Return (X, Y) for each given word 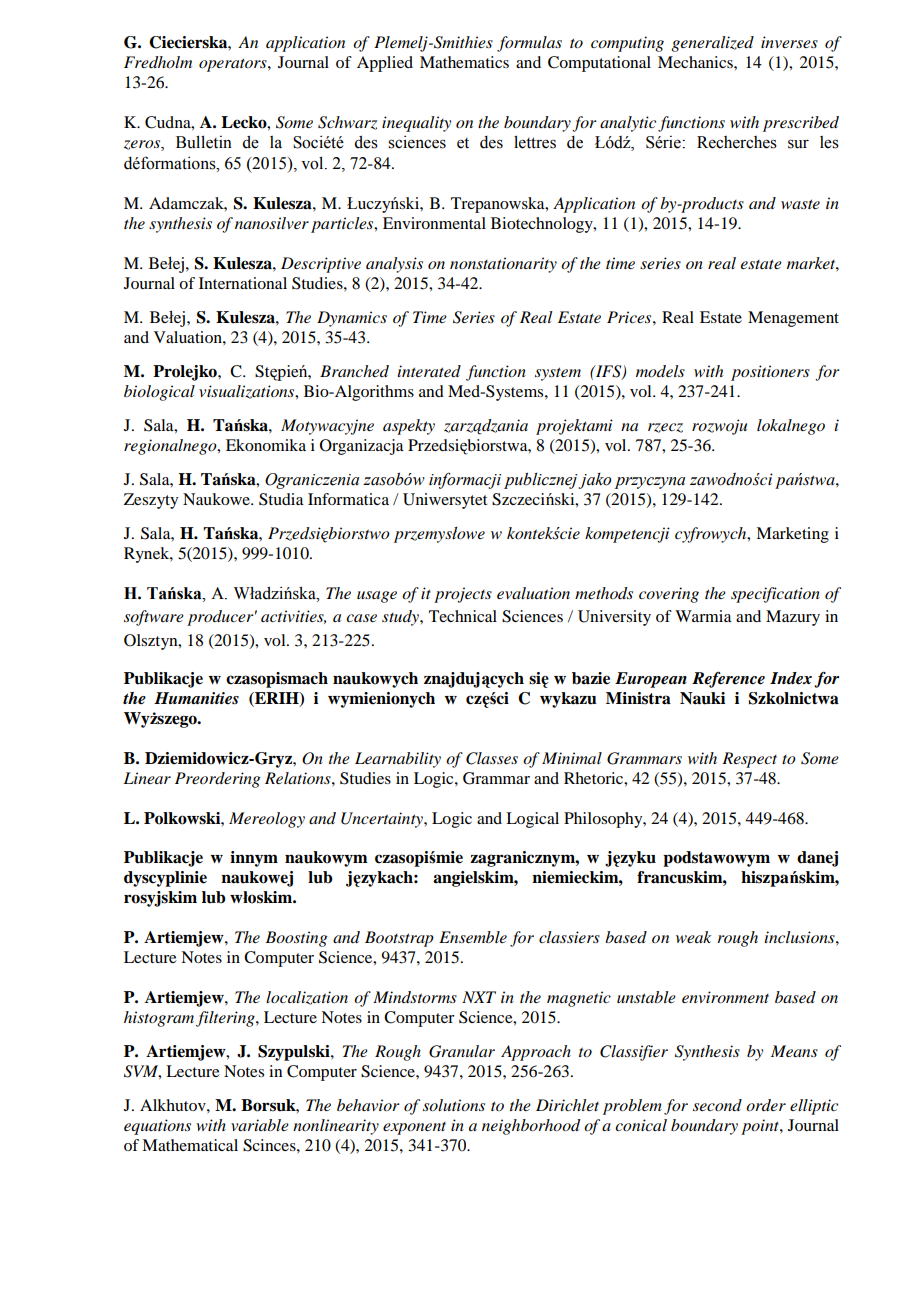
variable (260, 1125)
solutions (454, 1105)
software (154, 618)
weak (693, 937)
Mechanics (696, 62)
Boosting (296, 939)
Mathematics (464, 62)
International (243, 283)
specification (775, 595)
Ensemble (473, 937)
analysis (394, 265)
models (660, 371)
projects (463, 595)
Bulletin (204, 142)
